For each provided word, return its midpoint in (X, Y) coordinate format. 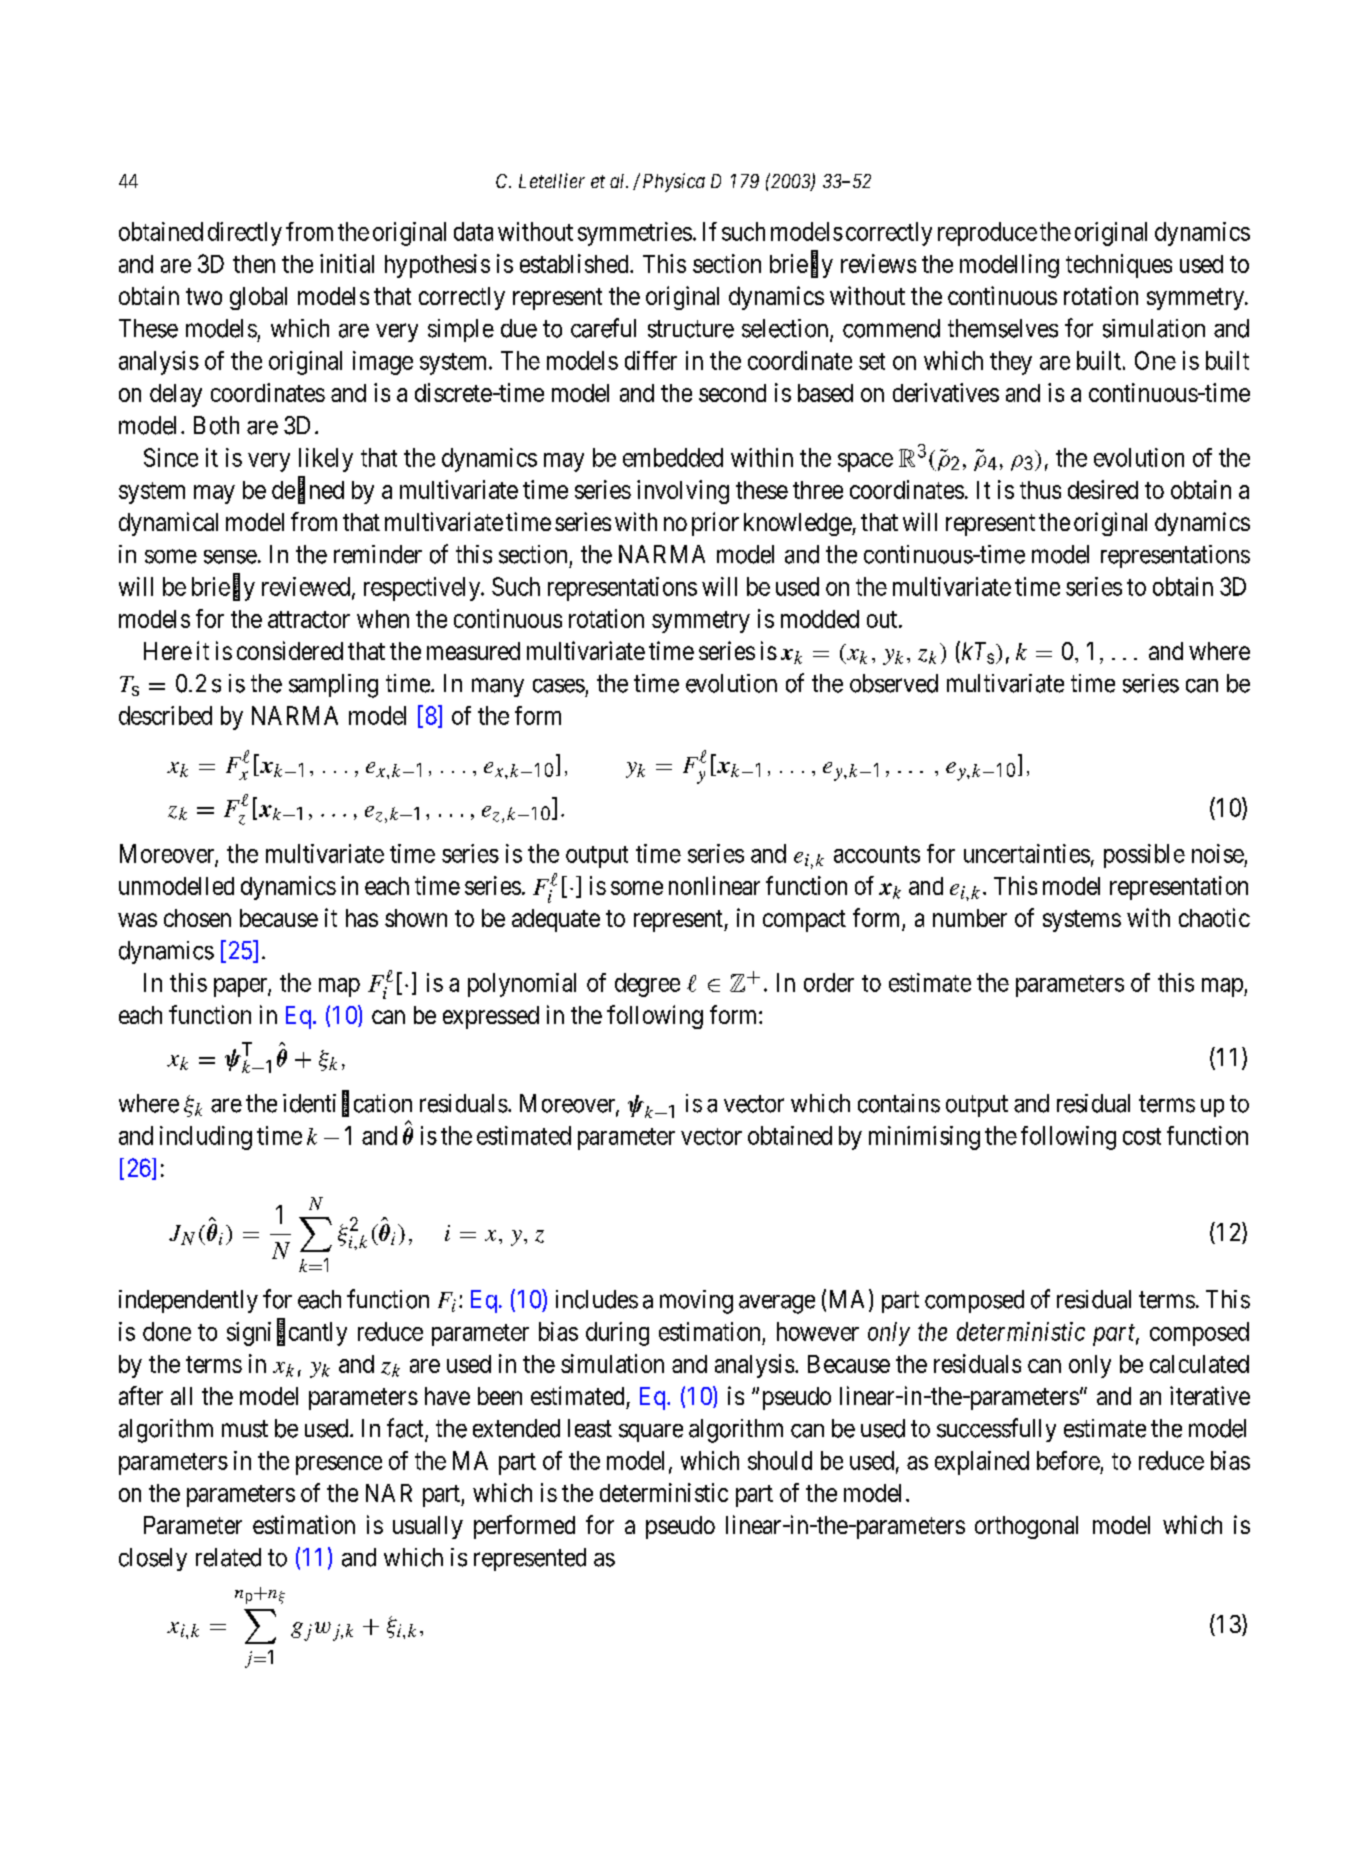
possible (1144, 856)
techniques (1119, 266)
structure (691, 329)
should (780, 1460)
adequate (556, 920)
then (254, 264)
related (228, 1557)
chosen (197, 918)
